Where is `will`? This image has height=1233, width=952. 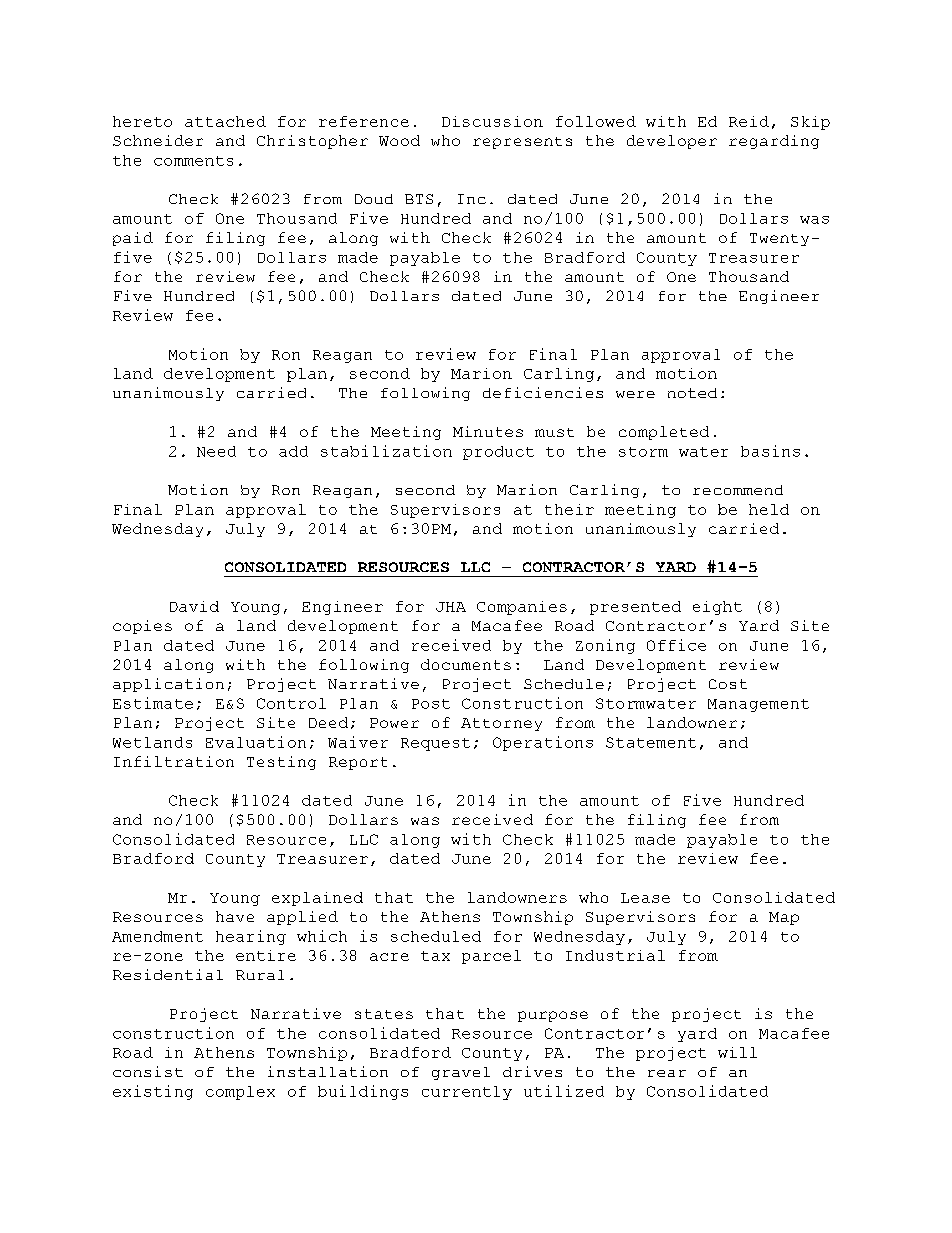 will is located at coordinates (737, 1052).
